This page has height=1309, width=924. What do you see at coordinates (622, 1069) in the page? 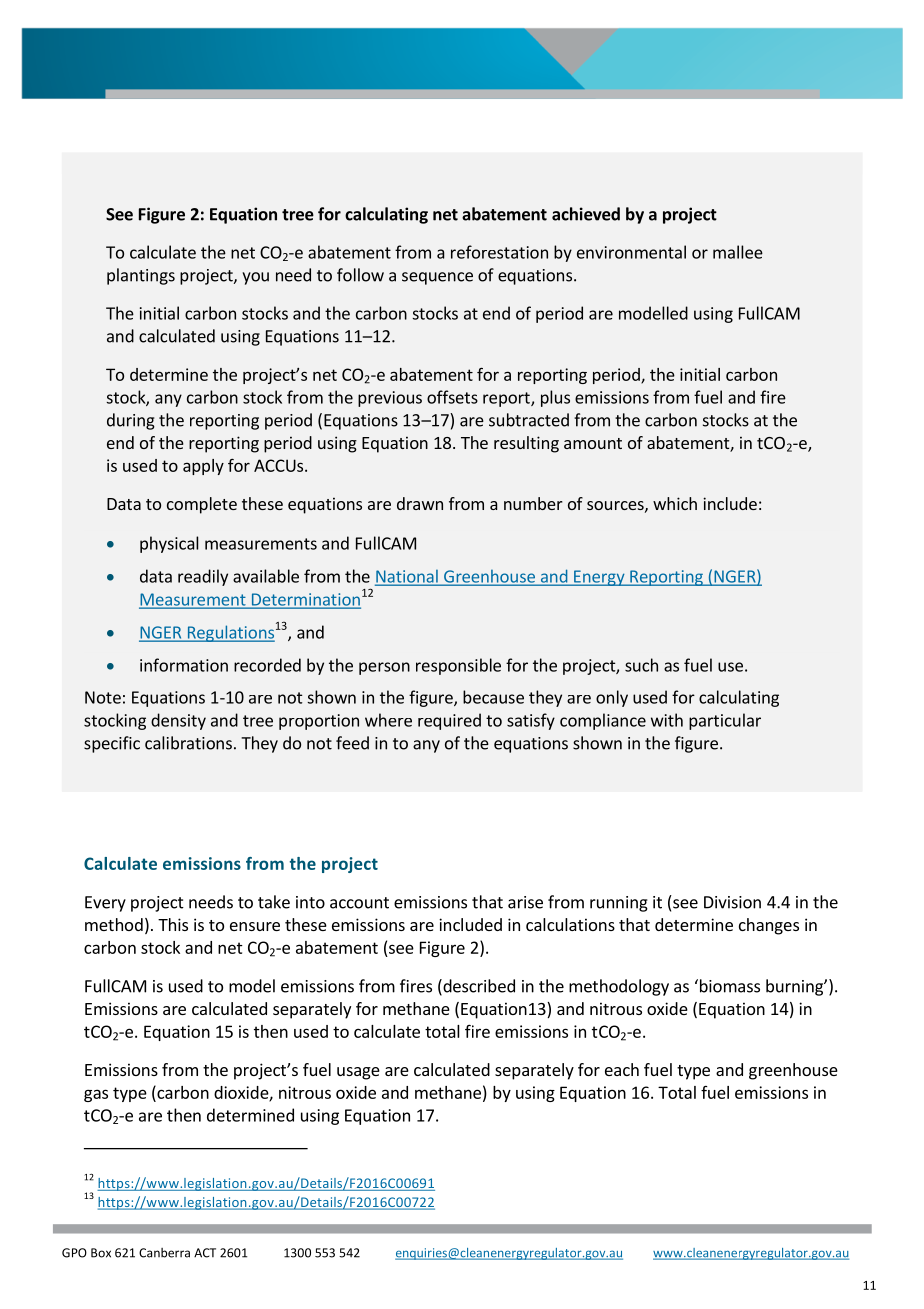
I see `each` at bounding box center [622, 1069].
